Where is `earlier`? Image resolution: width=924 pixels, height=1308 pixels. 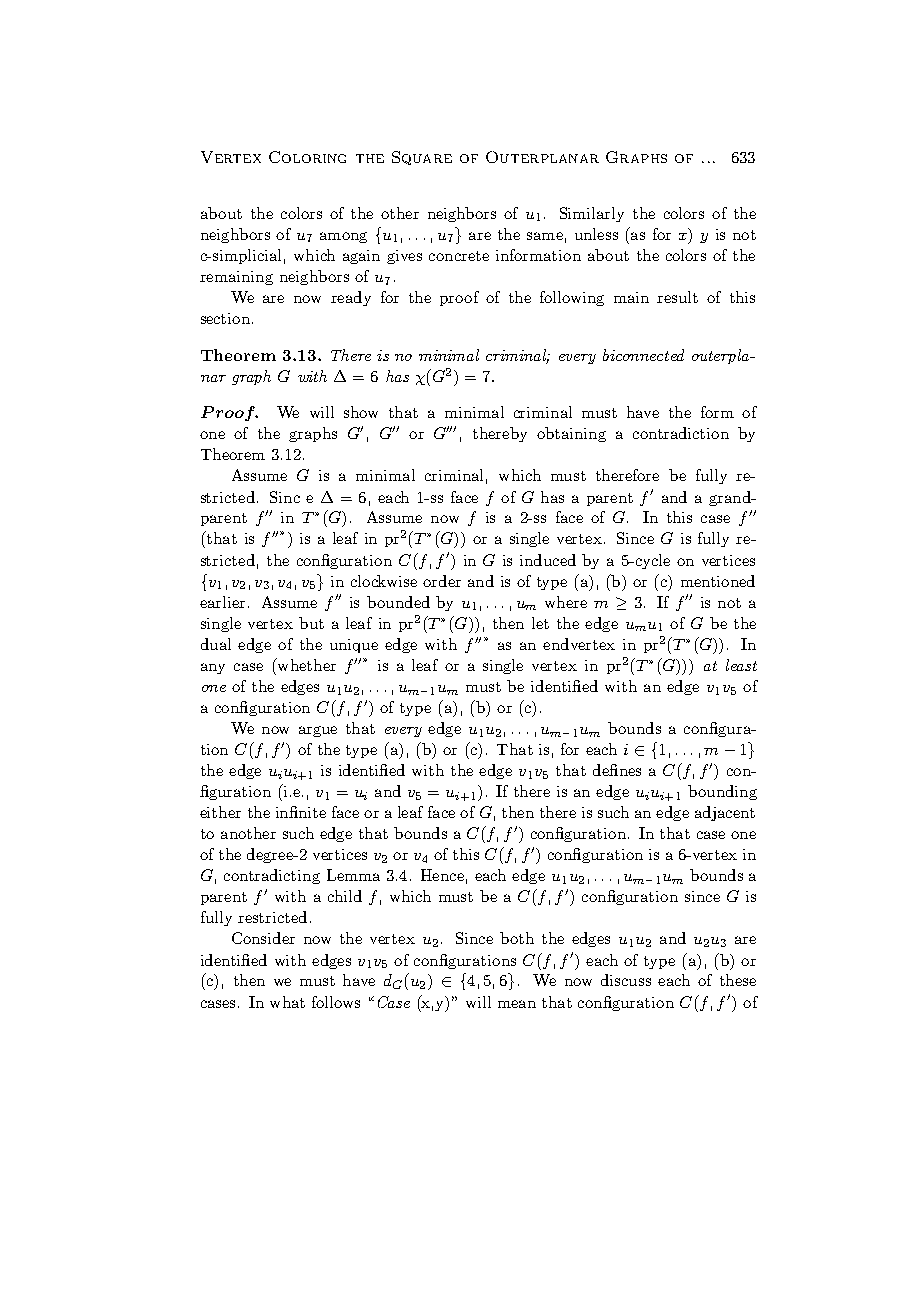 earlier is located at coordinates (222, 602).
